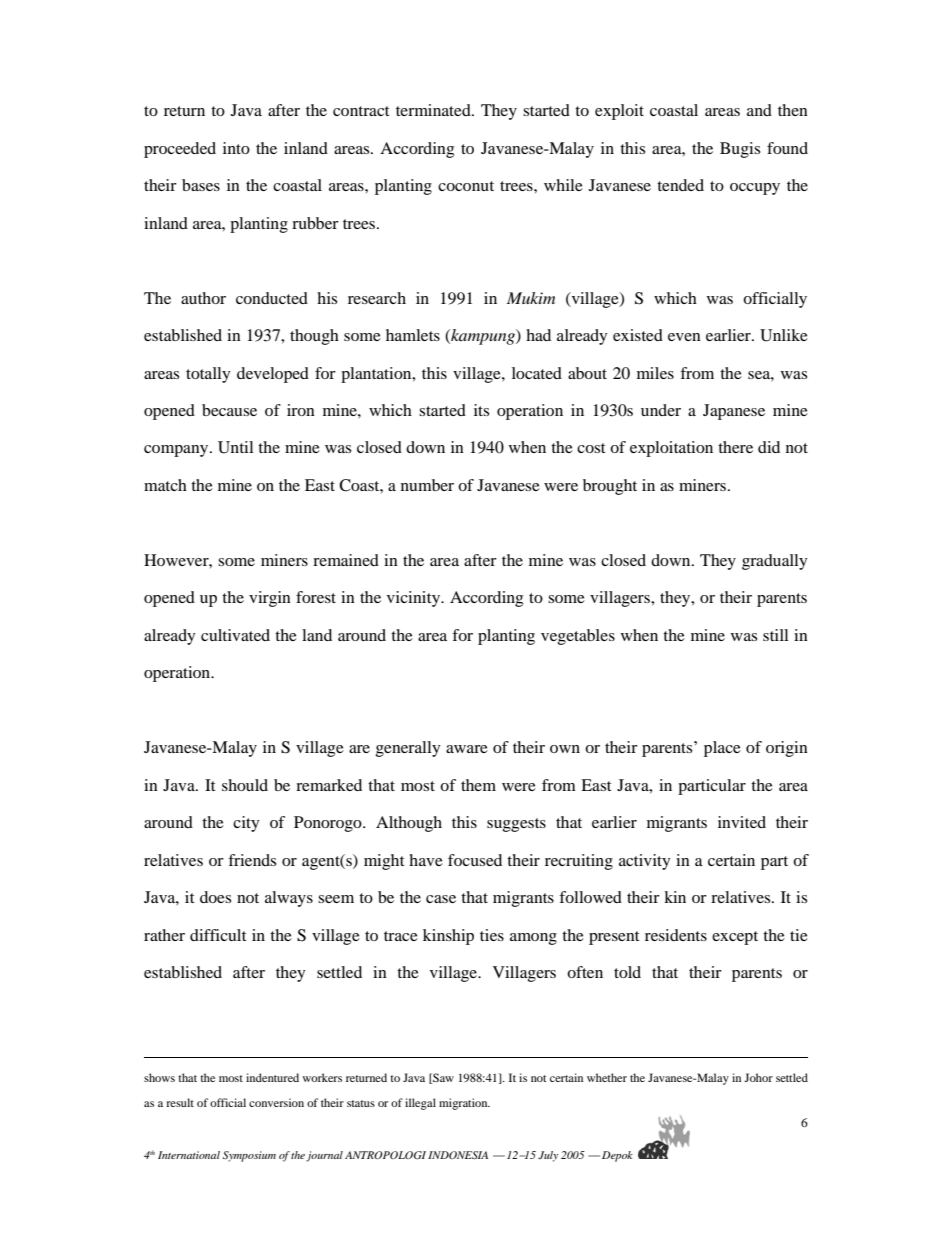 The width and height of the page is (952, 1233). Describe the element at coordinates (427, 485) in the page. I see `number` at that location.
